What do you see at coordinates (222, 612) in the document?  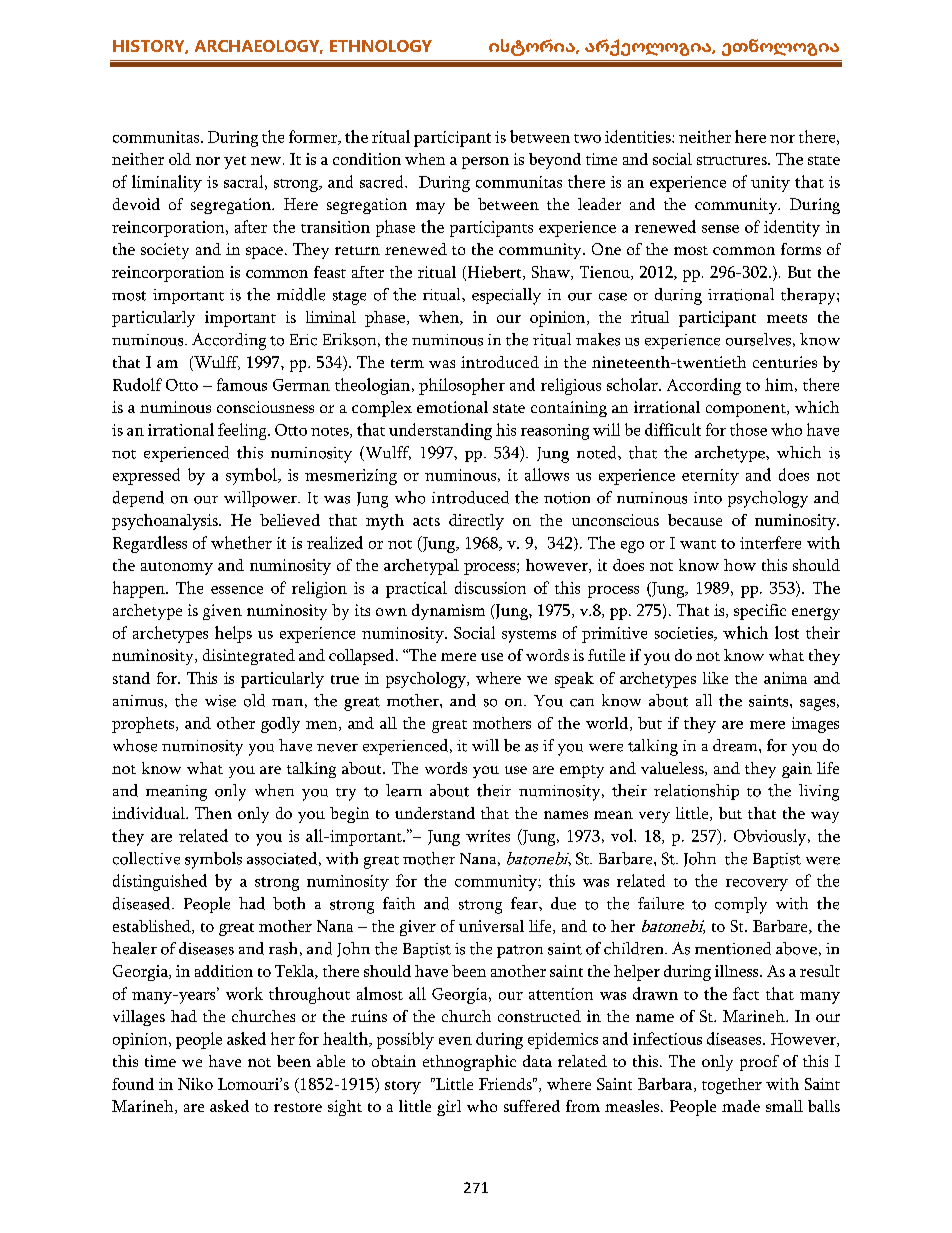 I see `given` at bounding box center [222, 612].
